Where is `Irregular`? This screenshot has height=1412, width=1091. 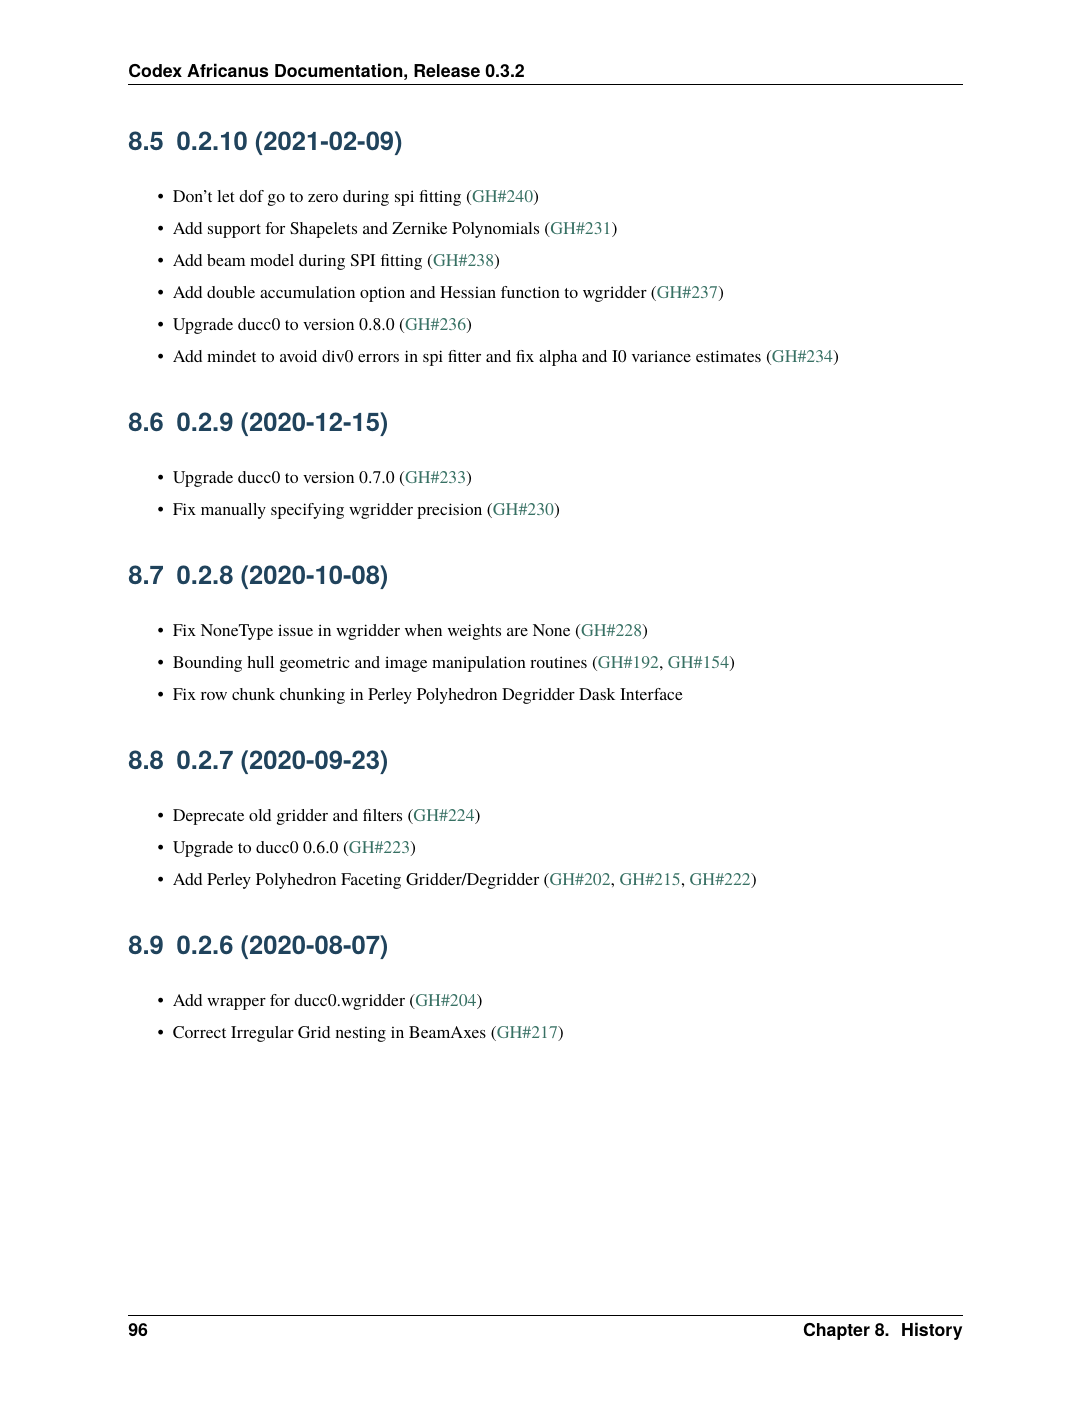
Irregular is located at coordinates (262, 1034).
